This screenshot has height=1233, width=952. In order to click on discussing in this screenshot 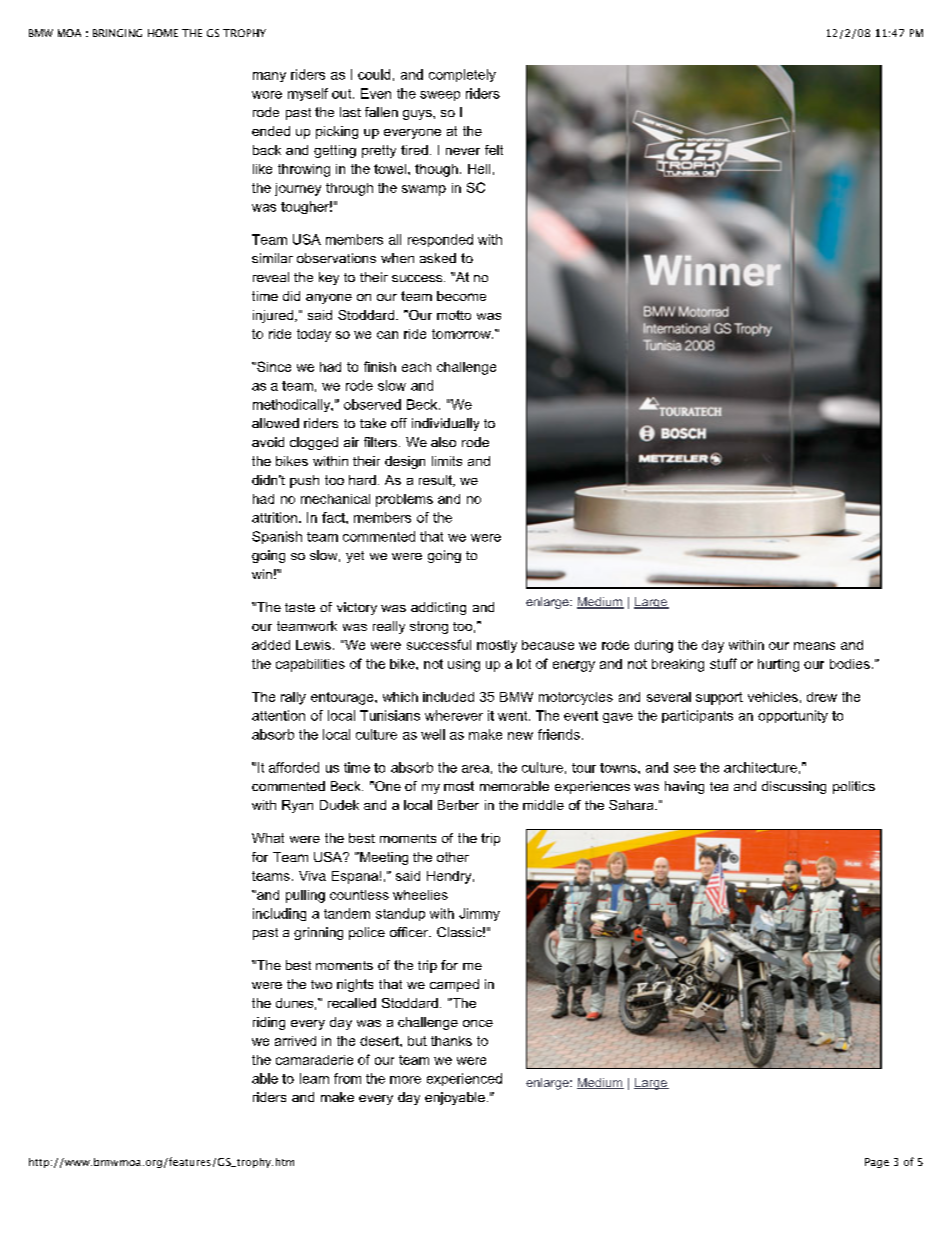, I will do `click(794, 787)`.
